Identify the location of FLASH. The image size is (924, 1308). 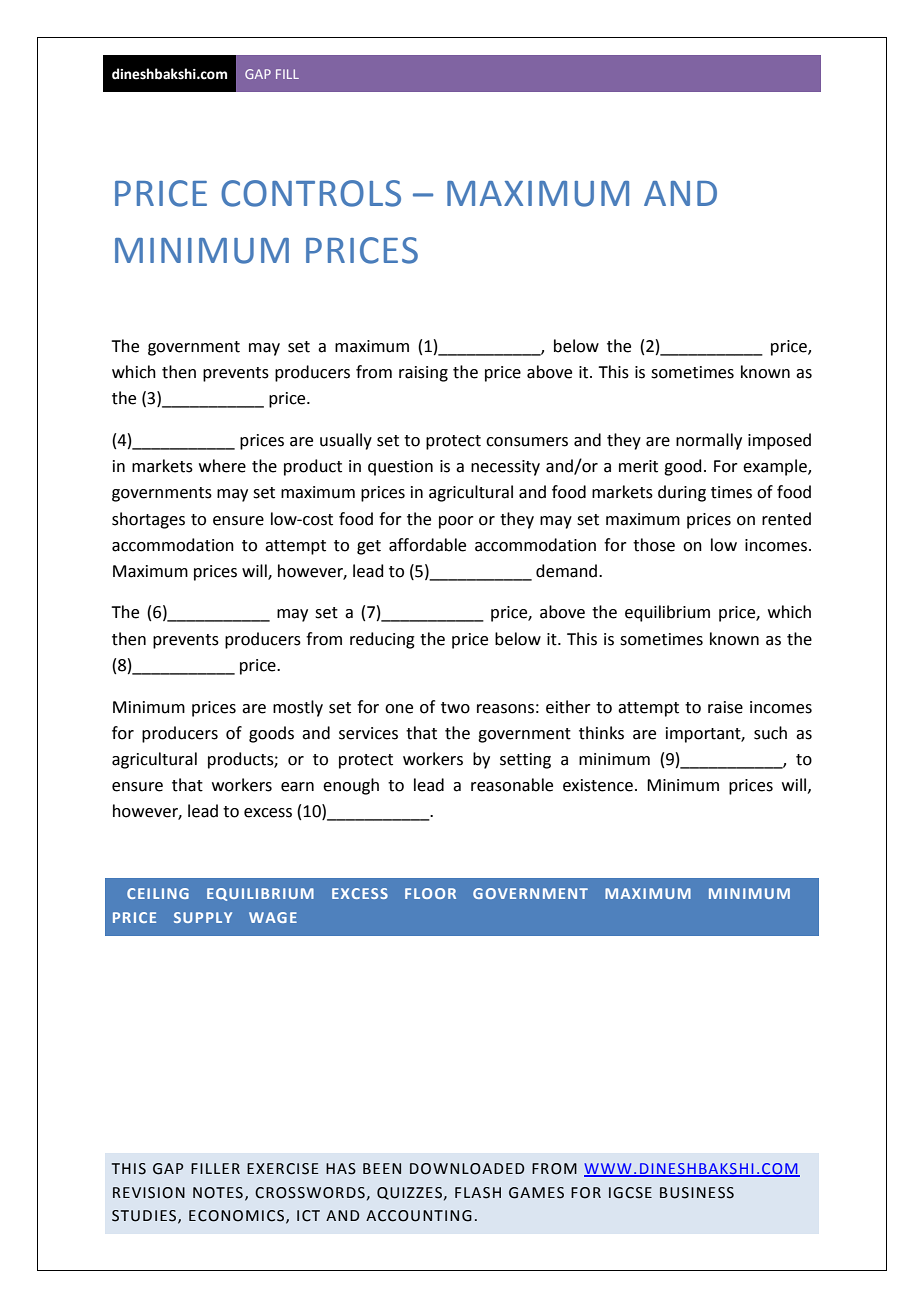
(478, 1193).
